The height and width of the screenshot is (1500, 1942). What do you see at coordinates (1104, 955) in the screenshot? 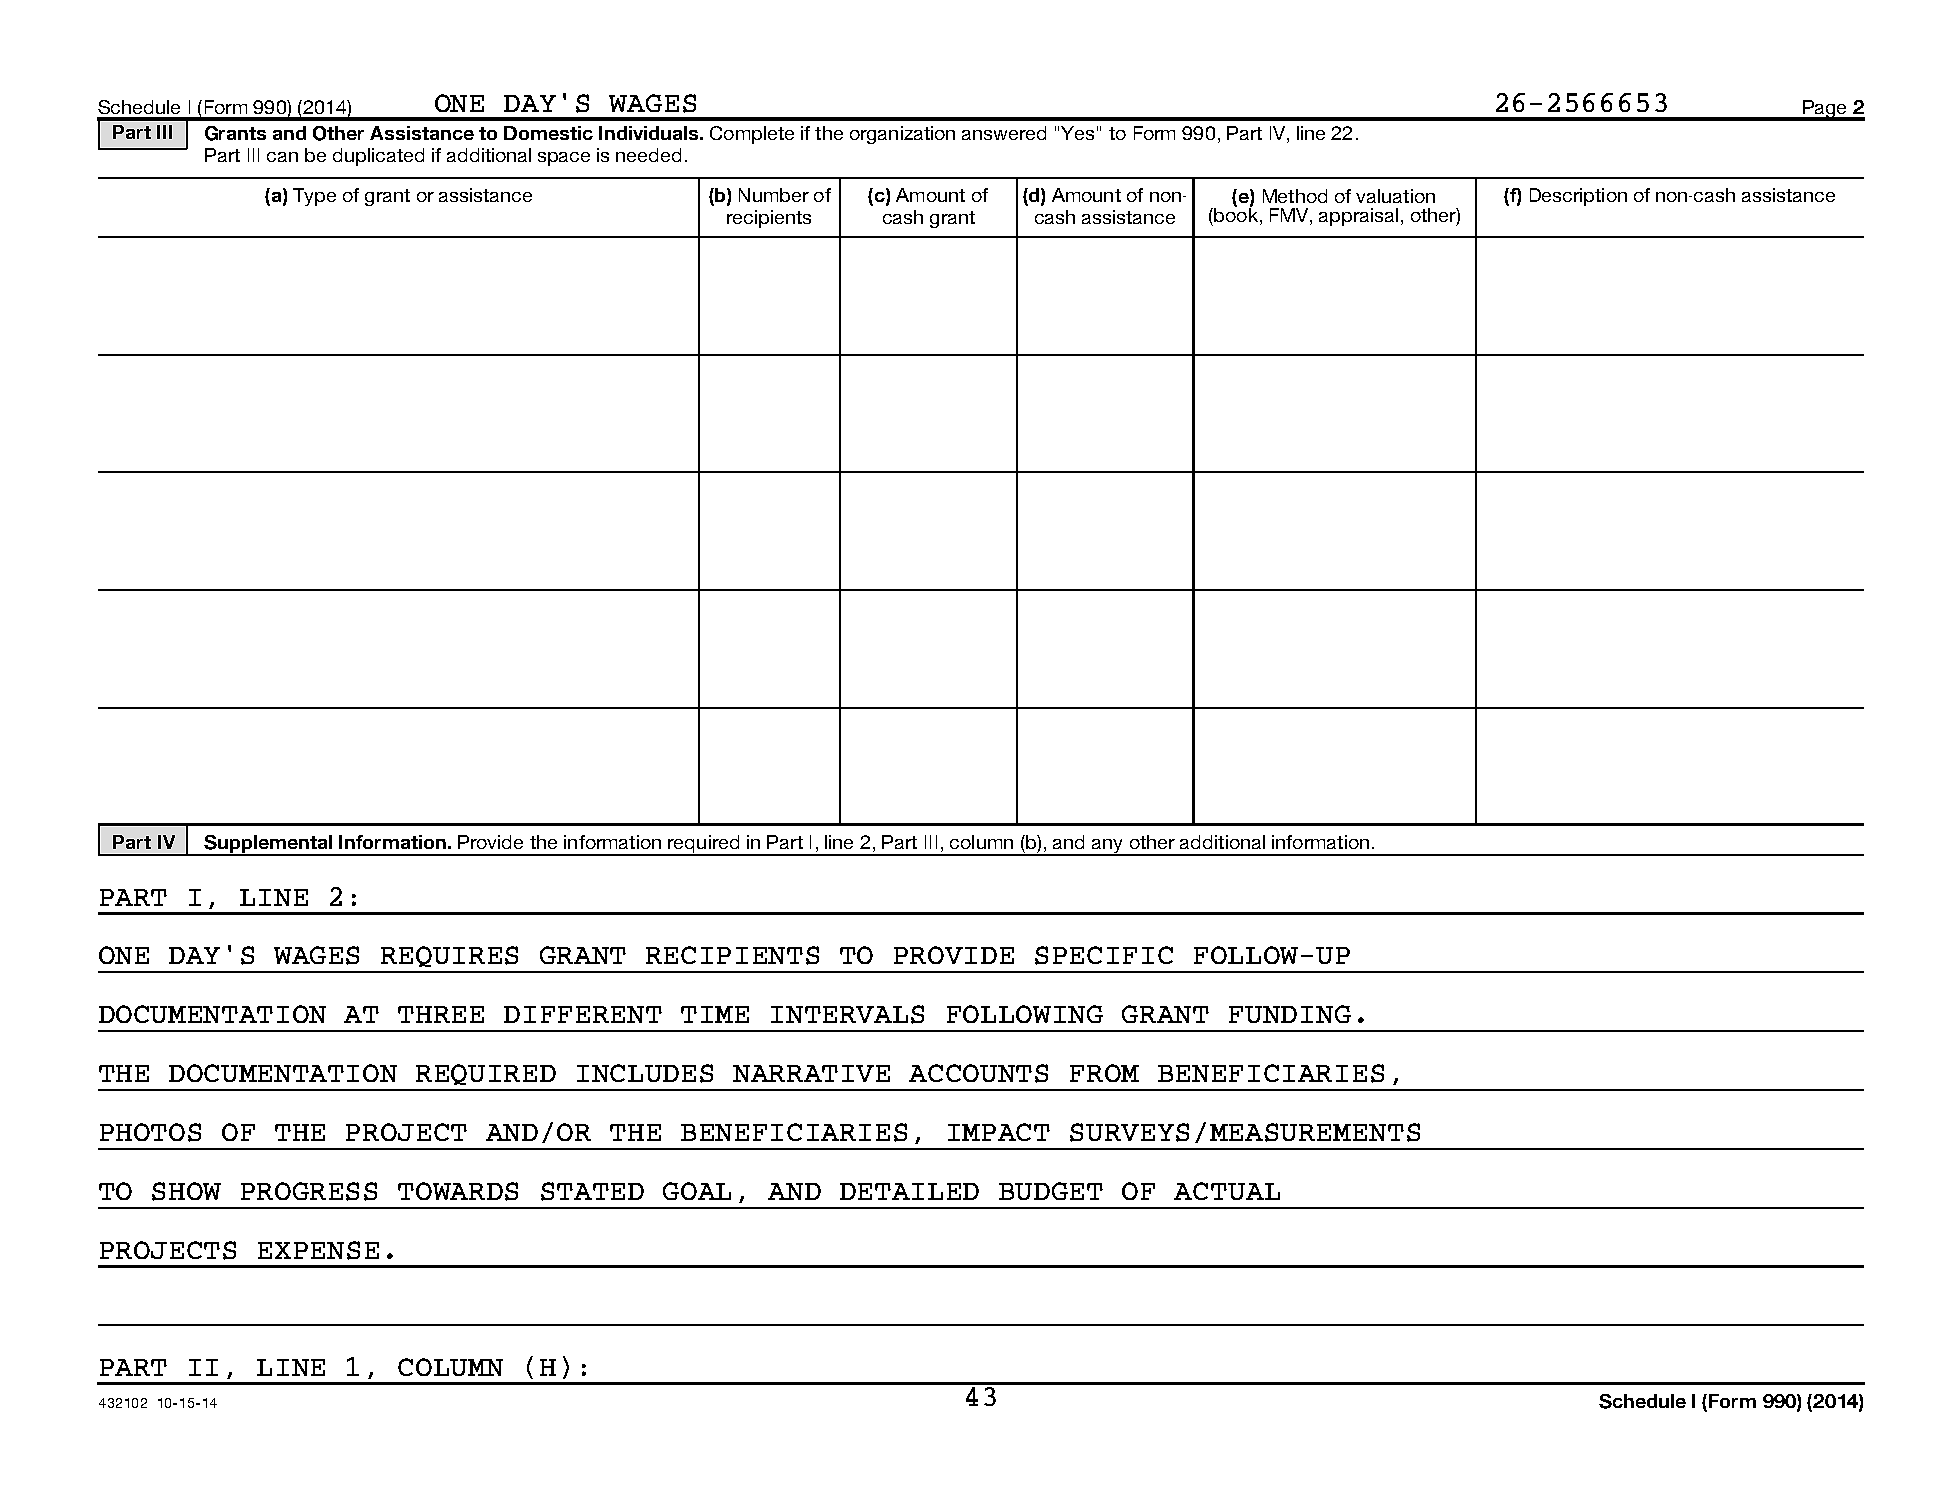
I see `SPECIFIC` at bounding box center [1104, 955].
